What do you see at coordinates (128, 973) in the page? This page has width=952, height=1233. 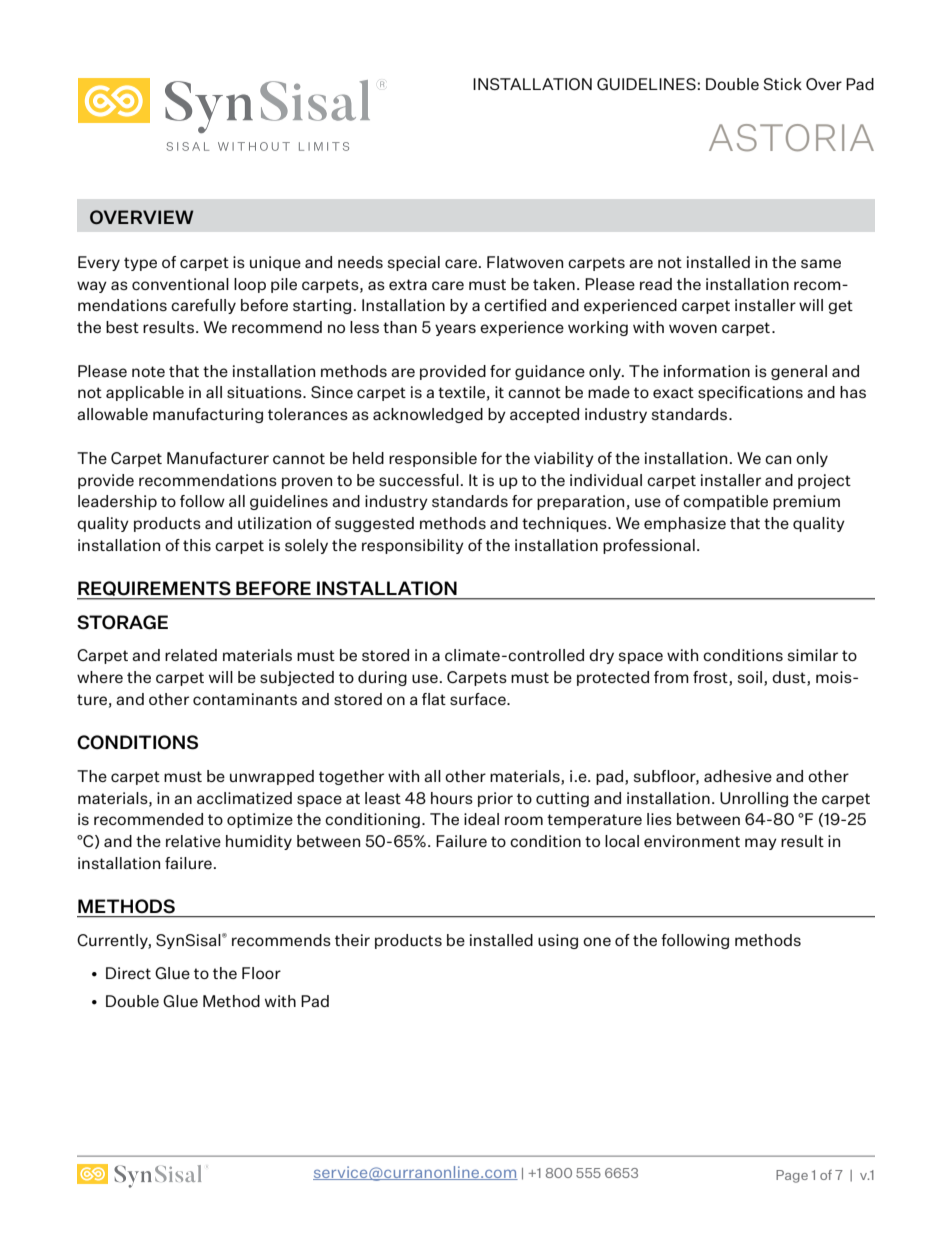 I see `Direct` at bounding box center [128, 973].
